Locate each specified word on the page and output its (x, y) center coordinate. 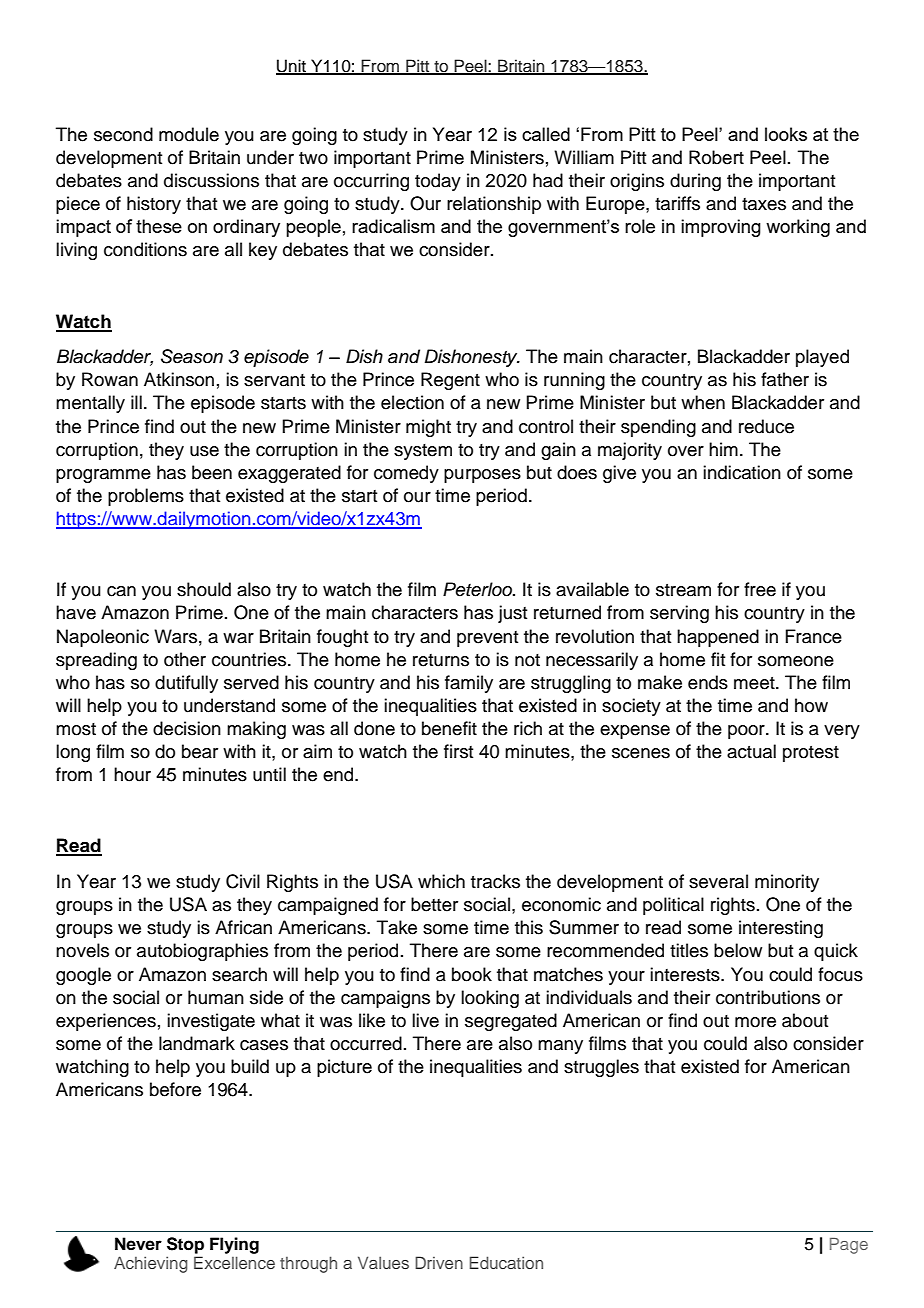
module (189, 134)
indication (742, 472)
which (441, 881)
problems (146, 497)
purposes (482, 476)
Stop (185, 1245)
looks (786, 134)
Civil (243, 881)
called (546, 134)
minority (787, 883)
